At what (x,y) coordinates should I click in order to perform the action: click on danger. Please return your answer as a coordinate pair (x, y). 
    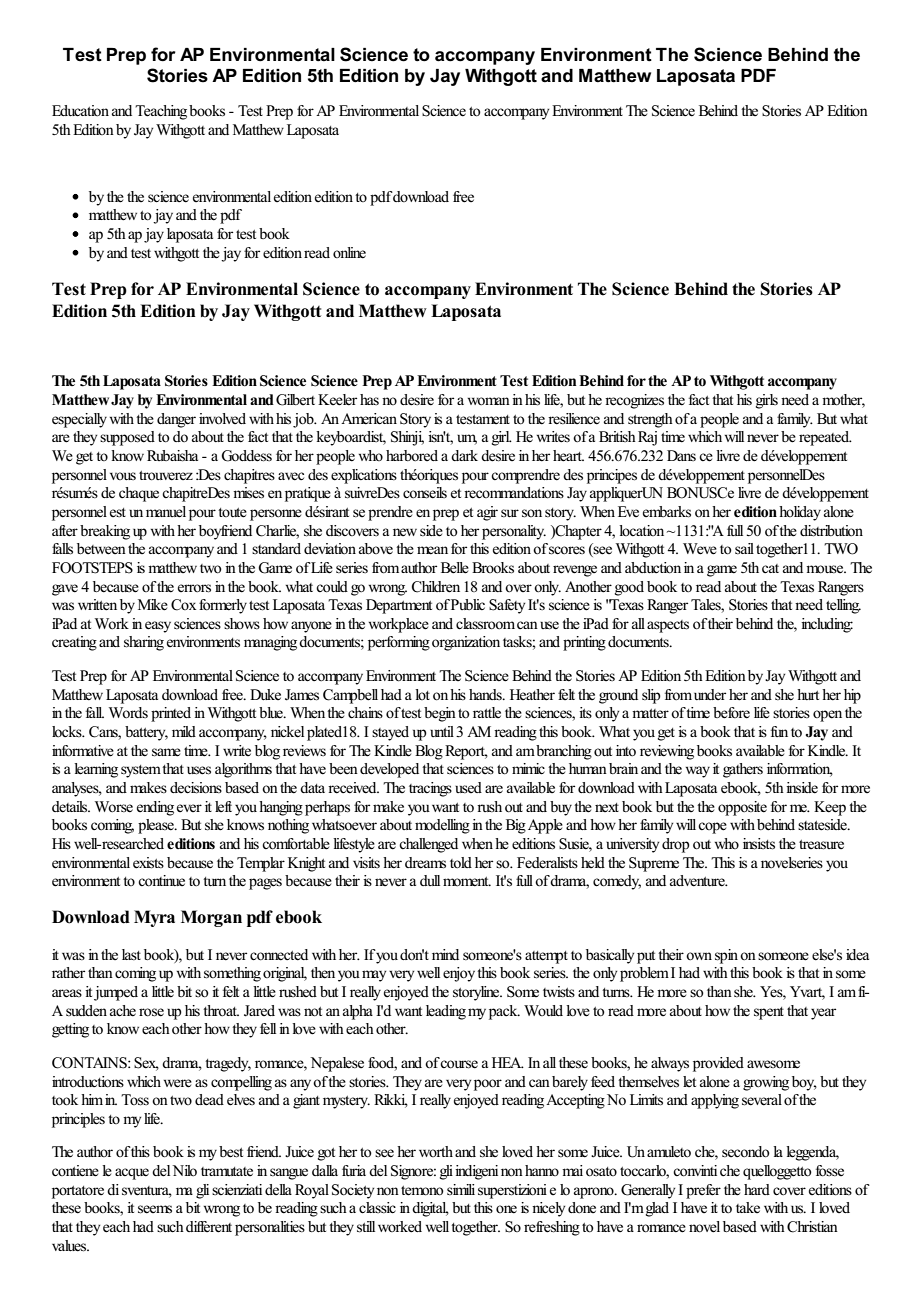
    Looking at the image, I should click on (176, 420).
